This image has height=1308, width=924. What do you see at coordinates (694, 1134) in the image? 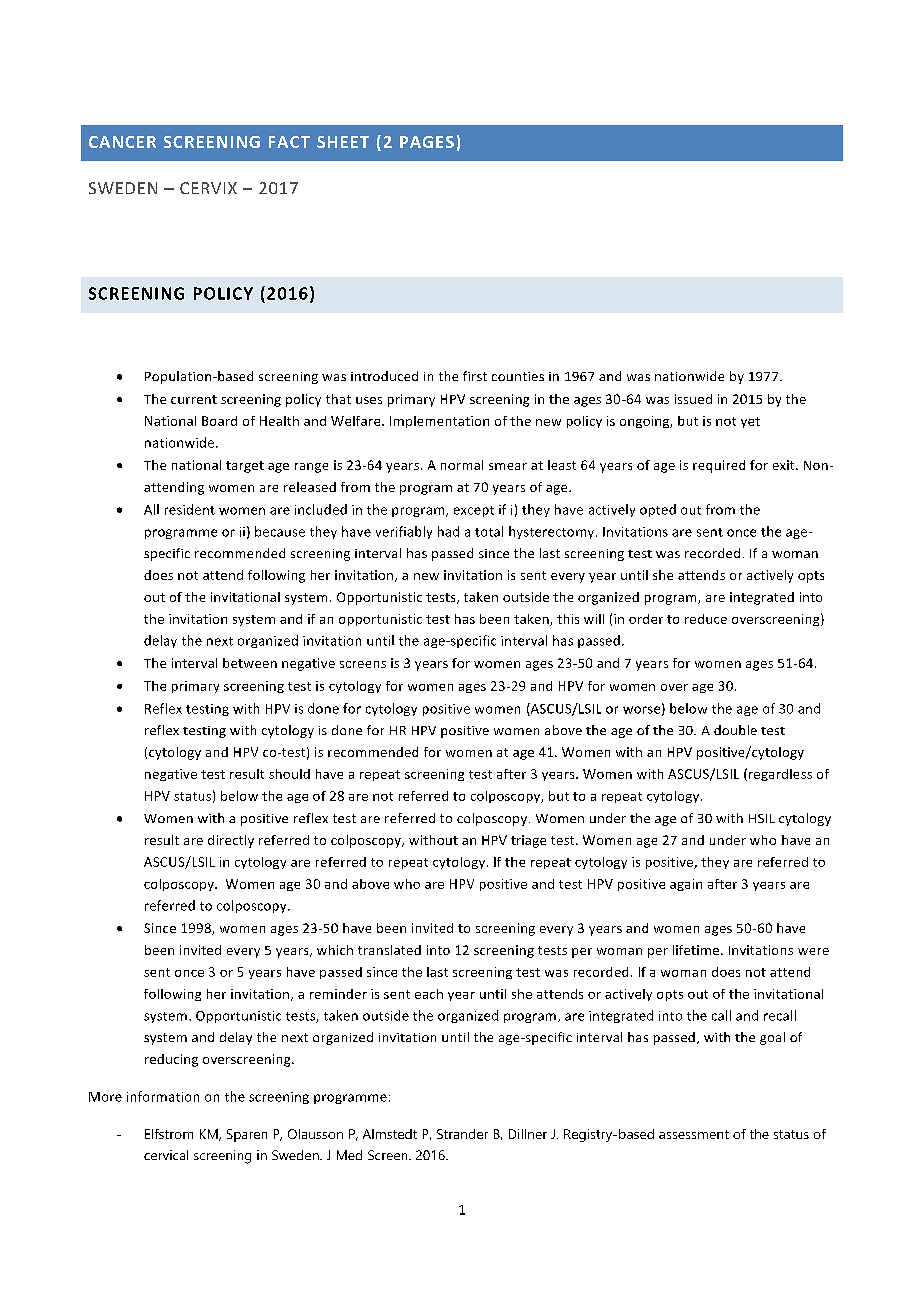
I see `assessment` at bounding box center [694, 1134].
